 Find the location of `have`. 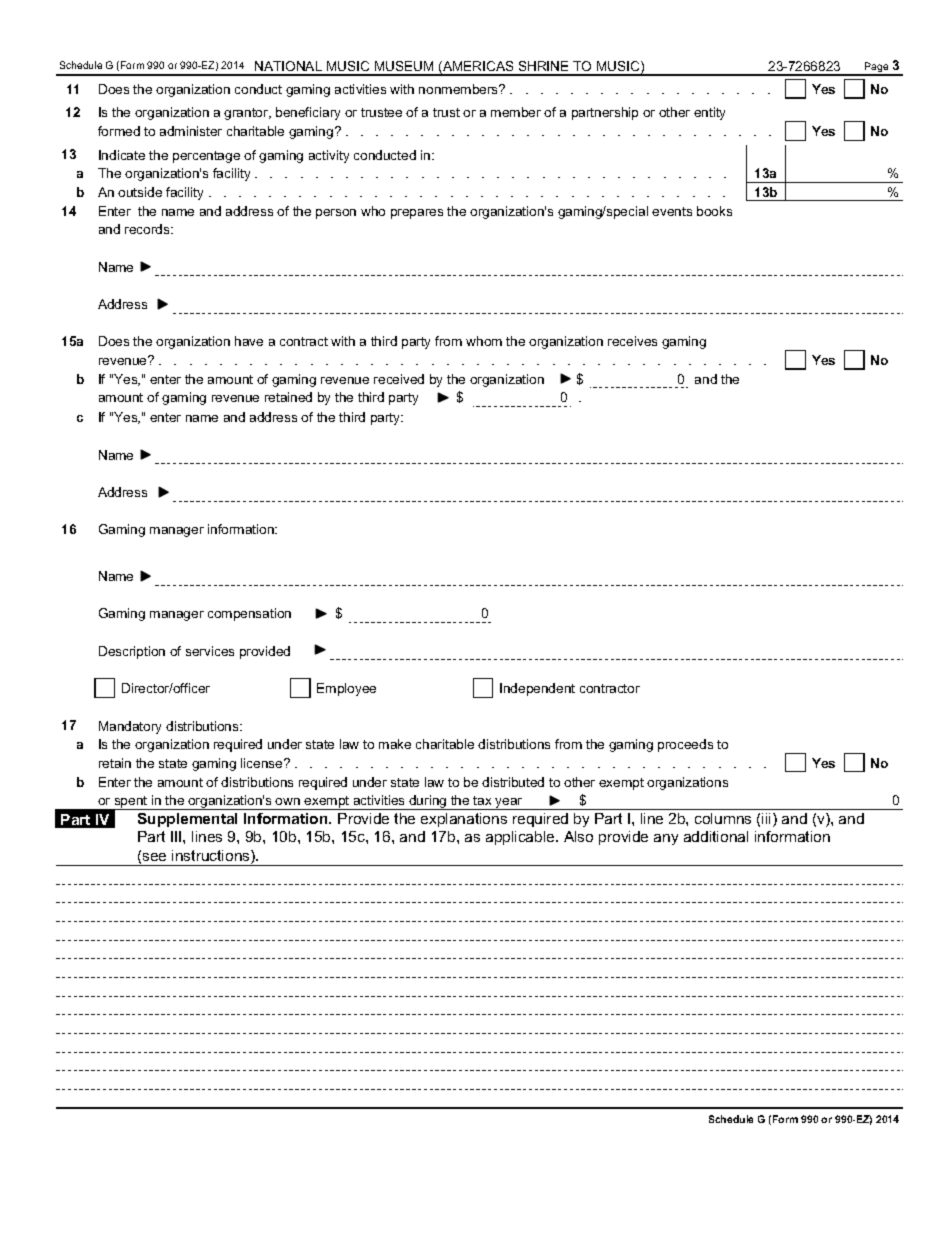

have is located at coordinates (249, 341).
